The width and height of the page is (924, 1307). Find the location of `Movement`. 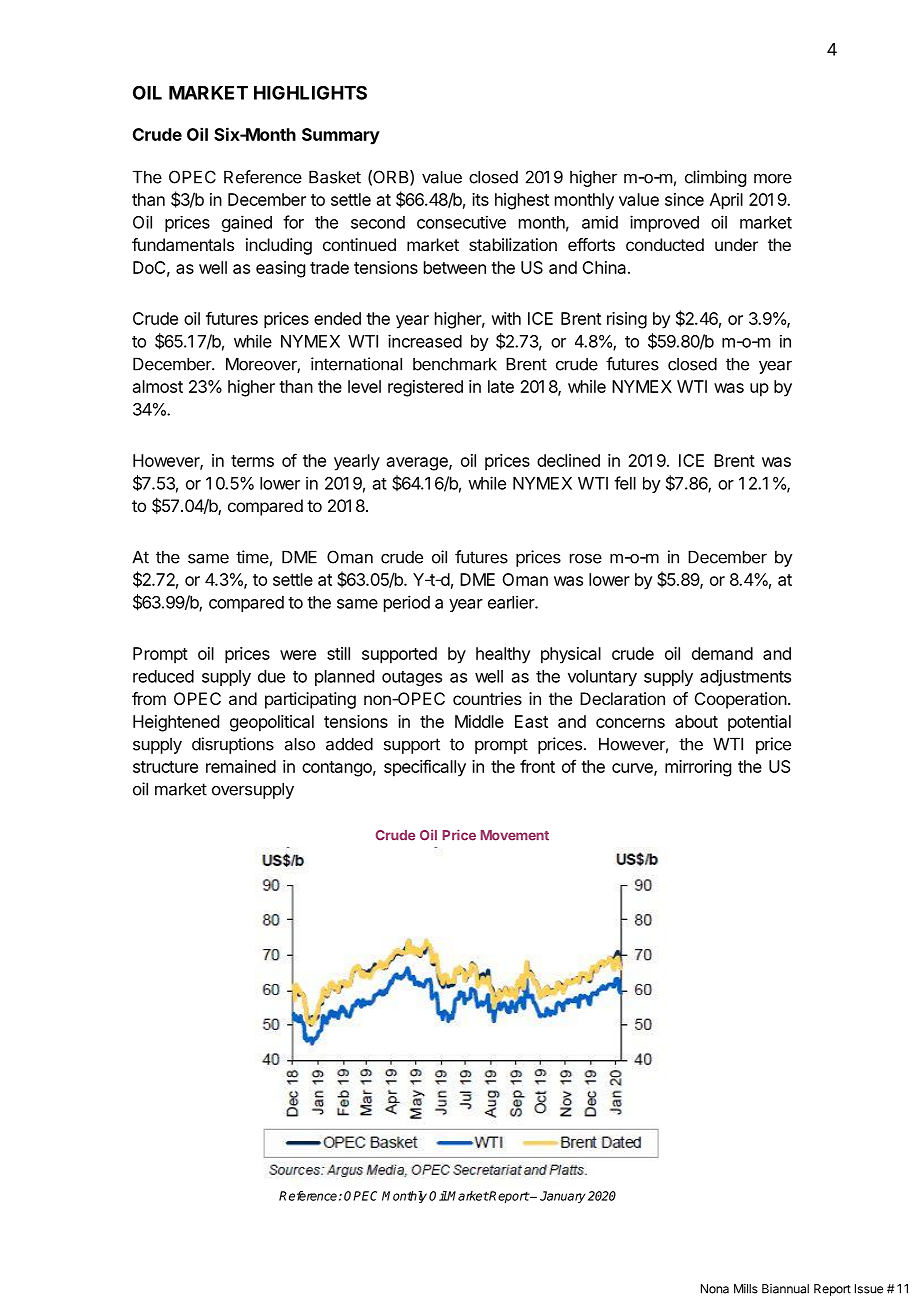

Movement is located at coordinates (514, 835).
